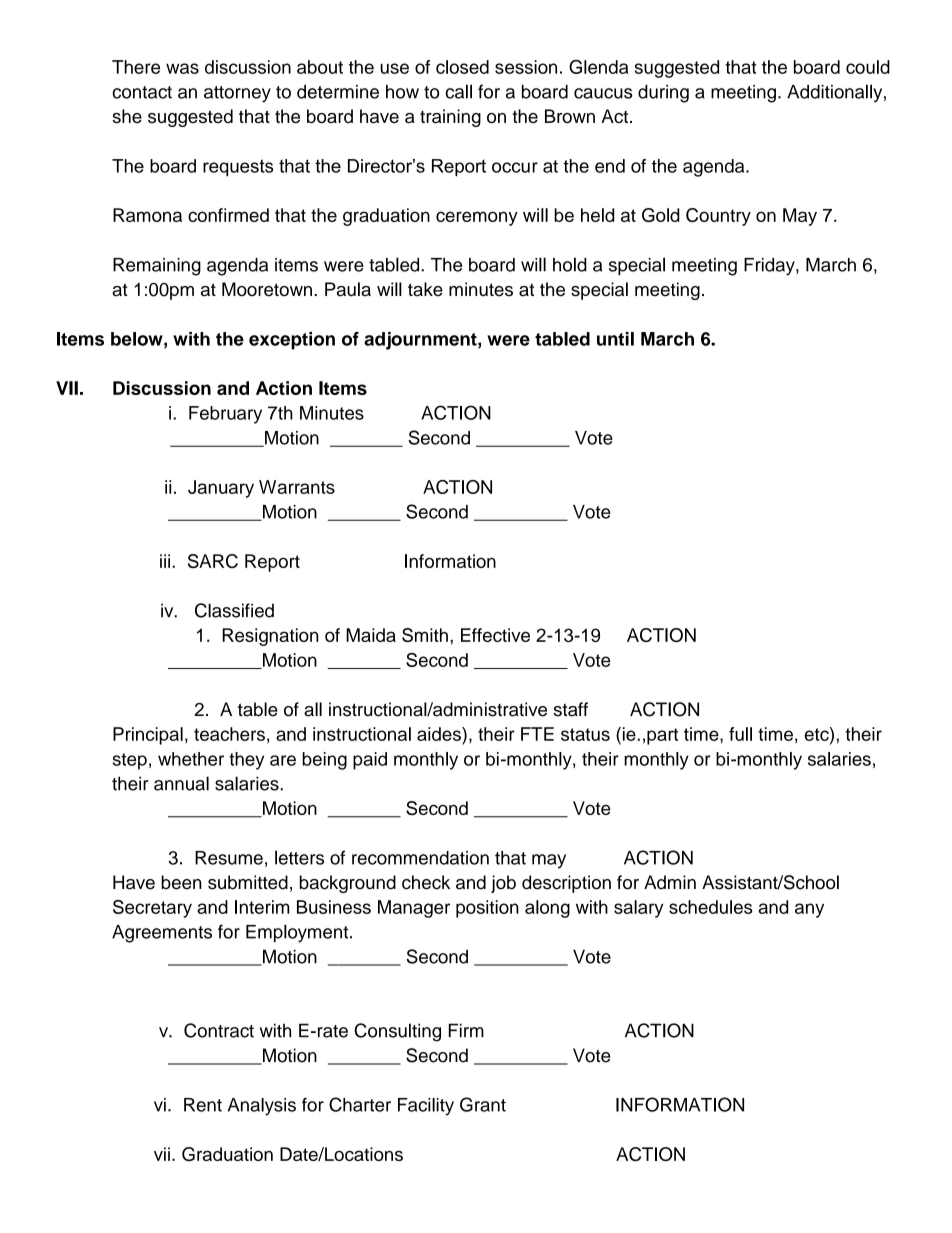 This page has width=952, height=1233. I want to click on could, so click(868, 67).
